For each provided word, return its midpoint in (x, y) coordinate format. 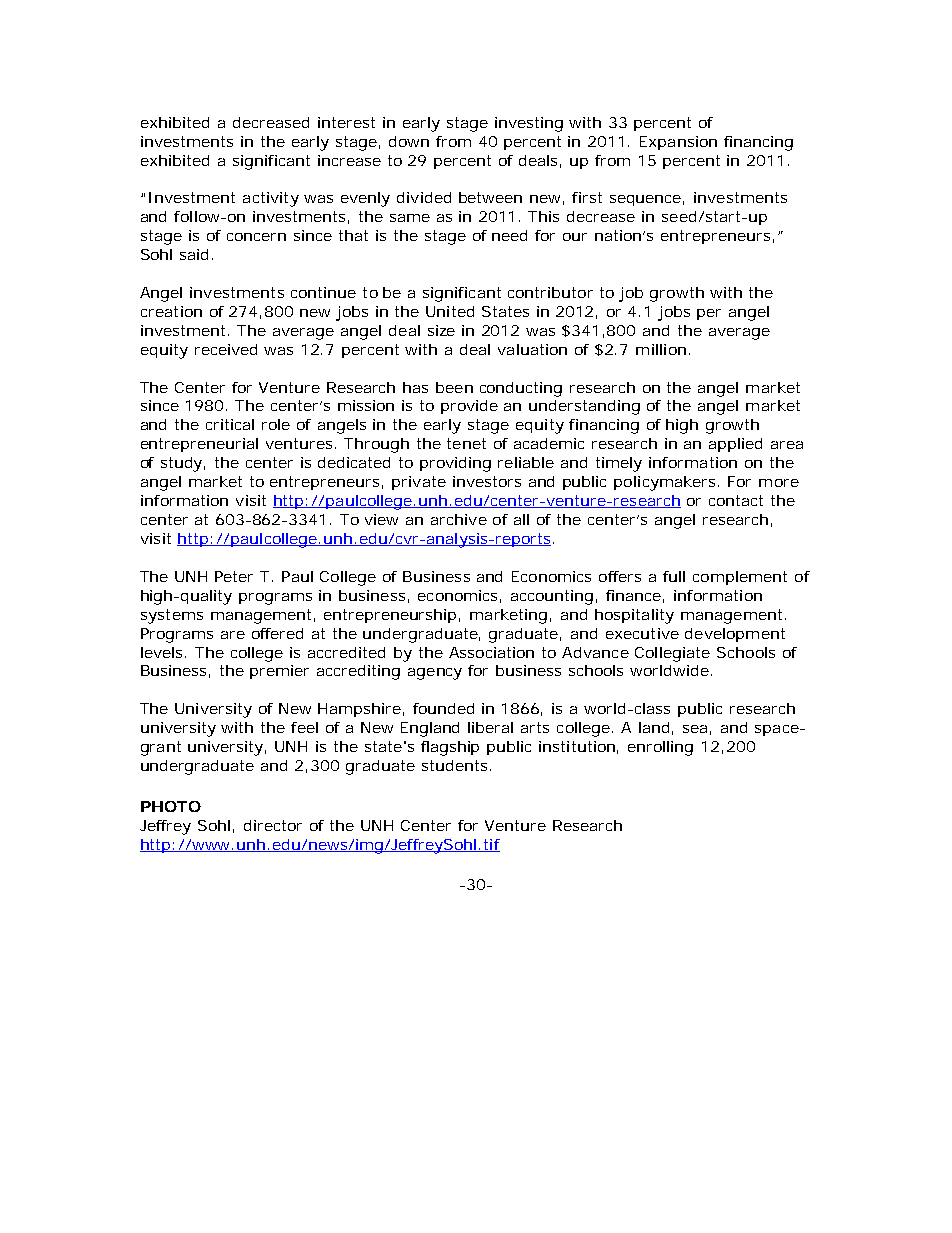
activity (271, 199)
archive (459, 519)
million (661, 349)
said (194, 254)
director (273, 825)
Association (491, 652)
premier (279, 672)
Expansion (678, 143)
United (450, 311)
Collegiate (672, 654)
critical (230, 424)
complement (740, 578)
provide (469, 407)
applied (735, 445)
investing (529, 124)
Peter (234, 576)
